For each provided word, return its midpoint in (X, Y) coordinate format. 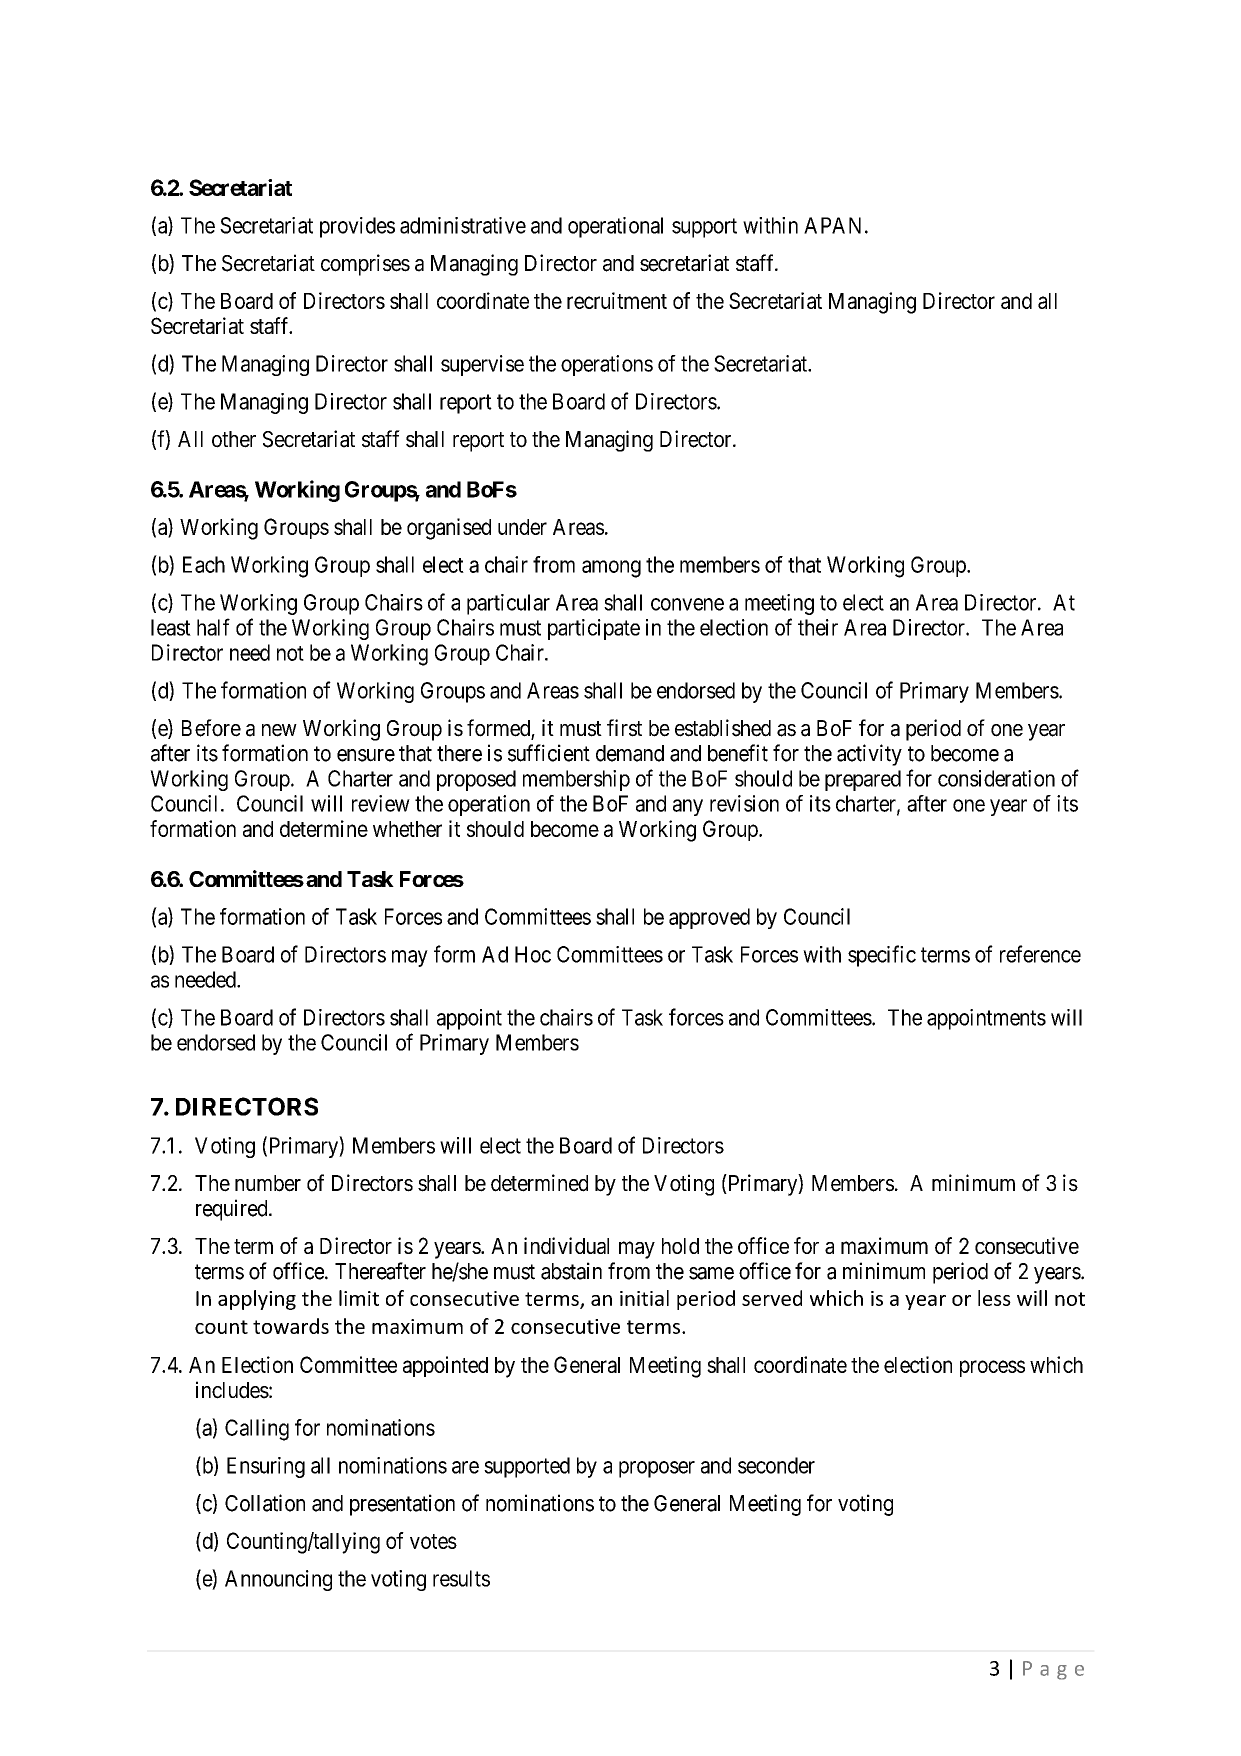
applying (257, 1300)
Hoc (533, 954)
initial (644, 1298)
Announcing (278, 1580)
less (994, 1298)
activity (869, 755)
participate (594, 629)
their (818, 627)
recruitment (617, 300)
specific (882, 956)
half (213, 627)
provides (357, 227)
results (461, 1578)
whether (407, 829)
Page (1053, 1670)
